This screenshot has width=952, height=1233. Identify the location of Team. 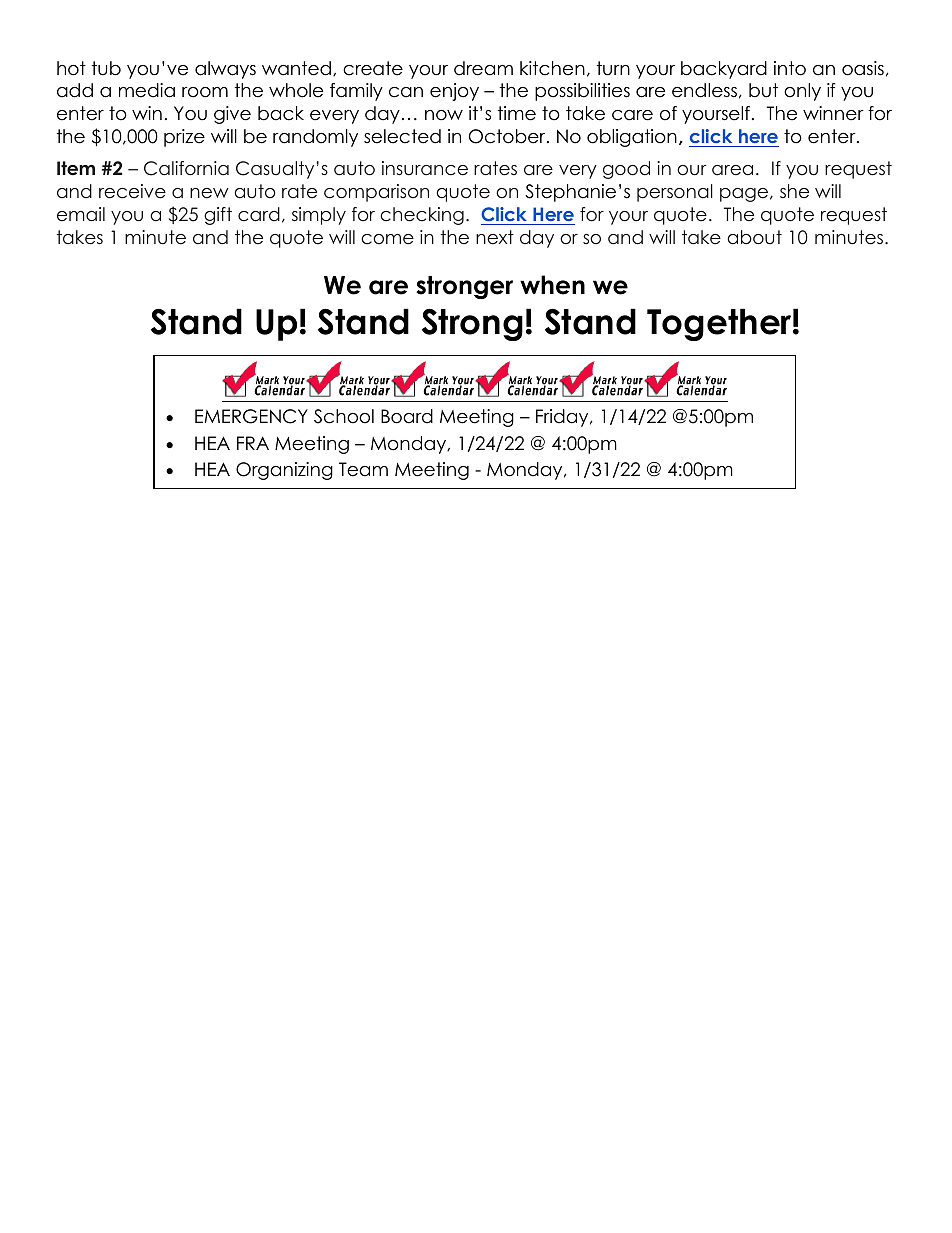
(363, 469).
